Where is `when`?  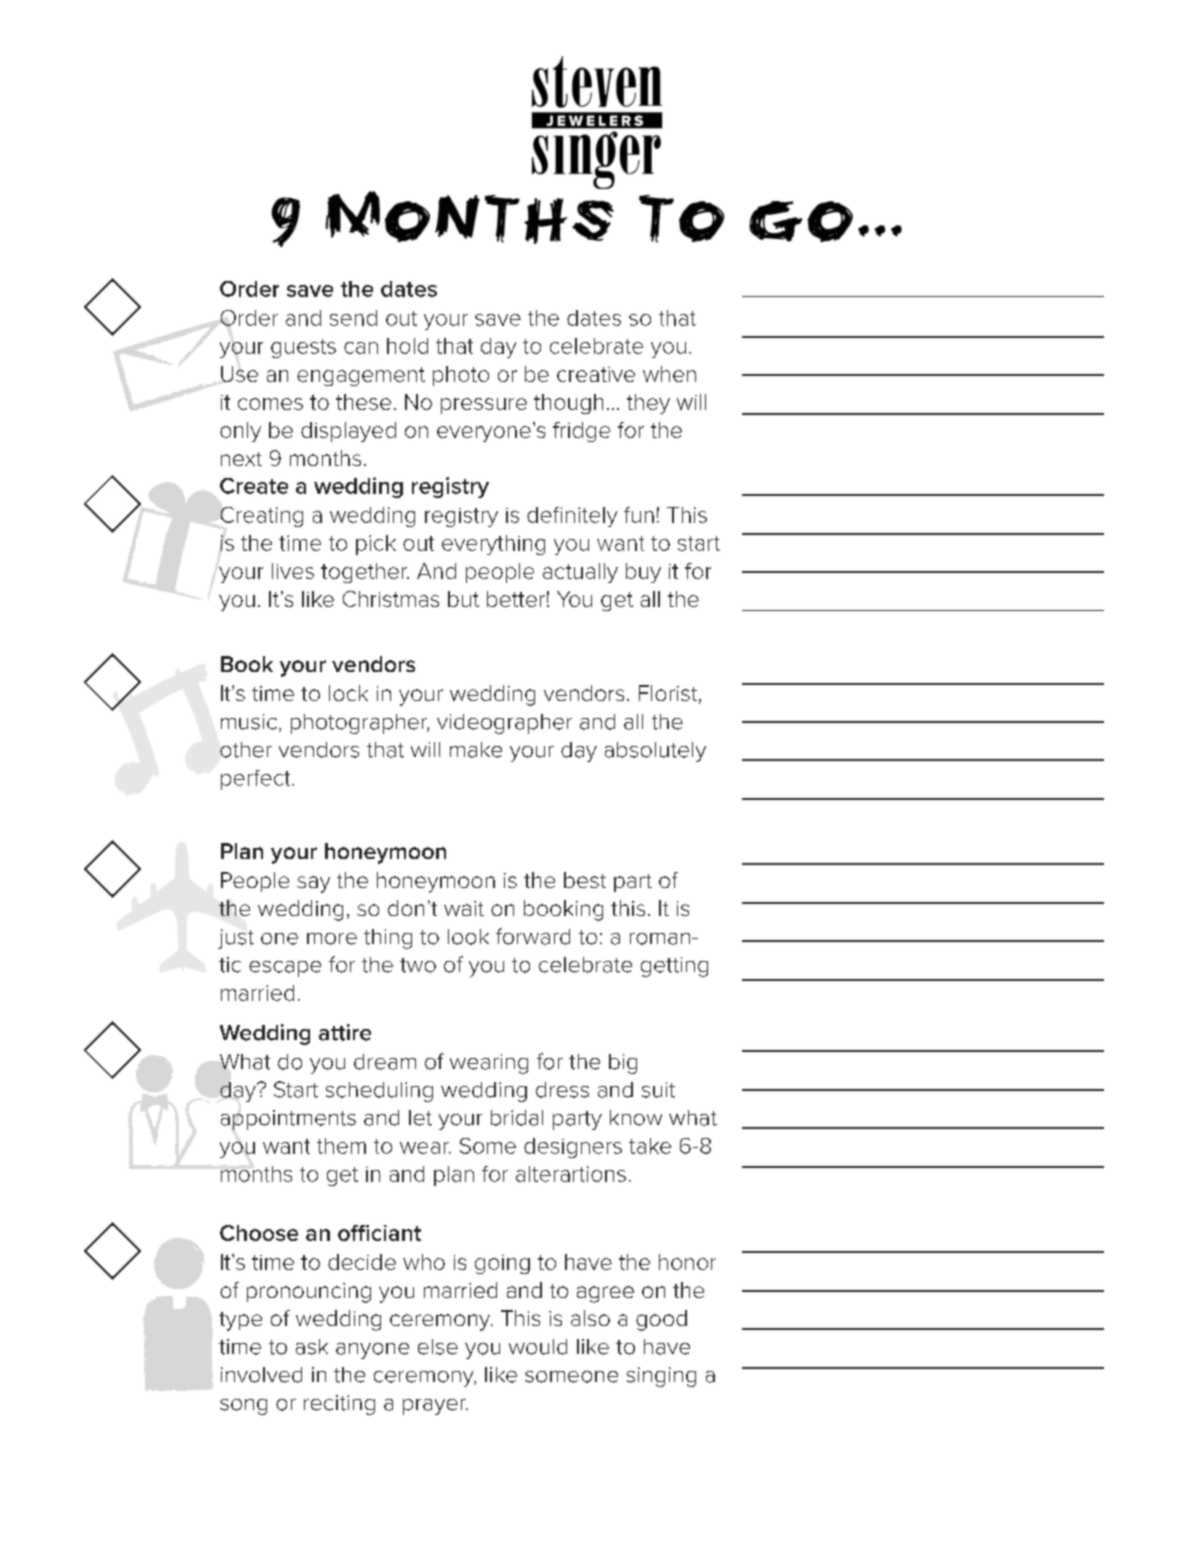
when is located at coordinates (669, 374).
